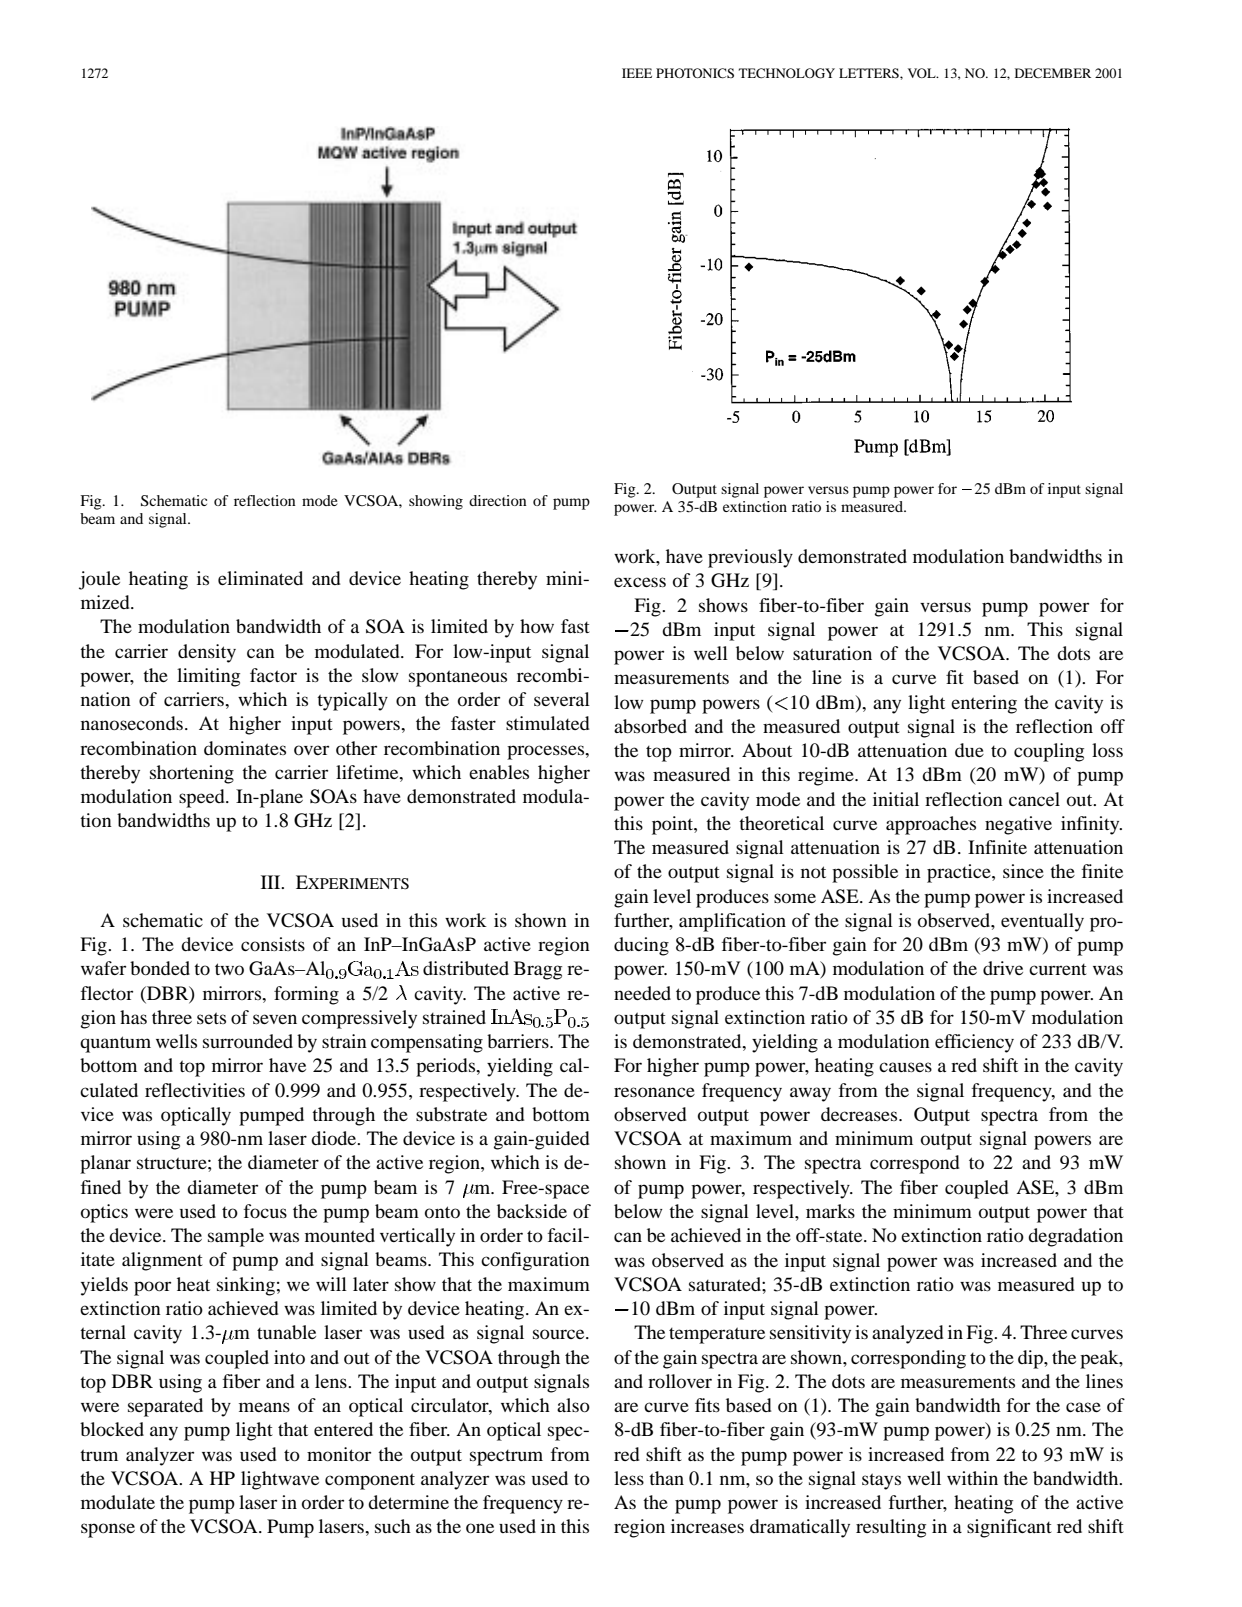  I want to click on IEEE, so click(637, 73).
